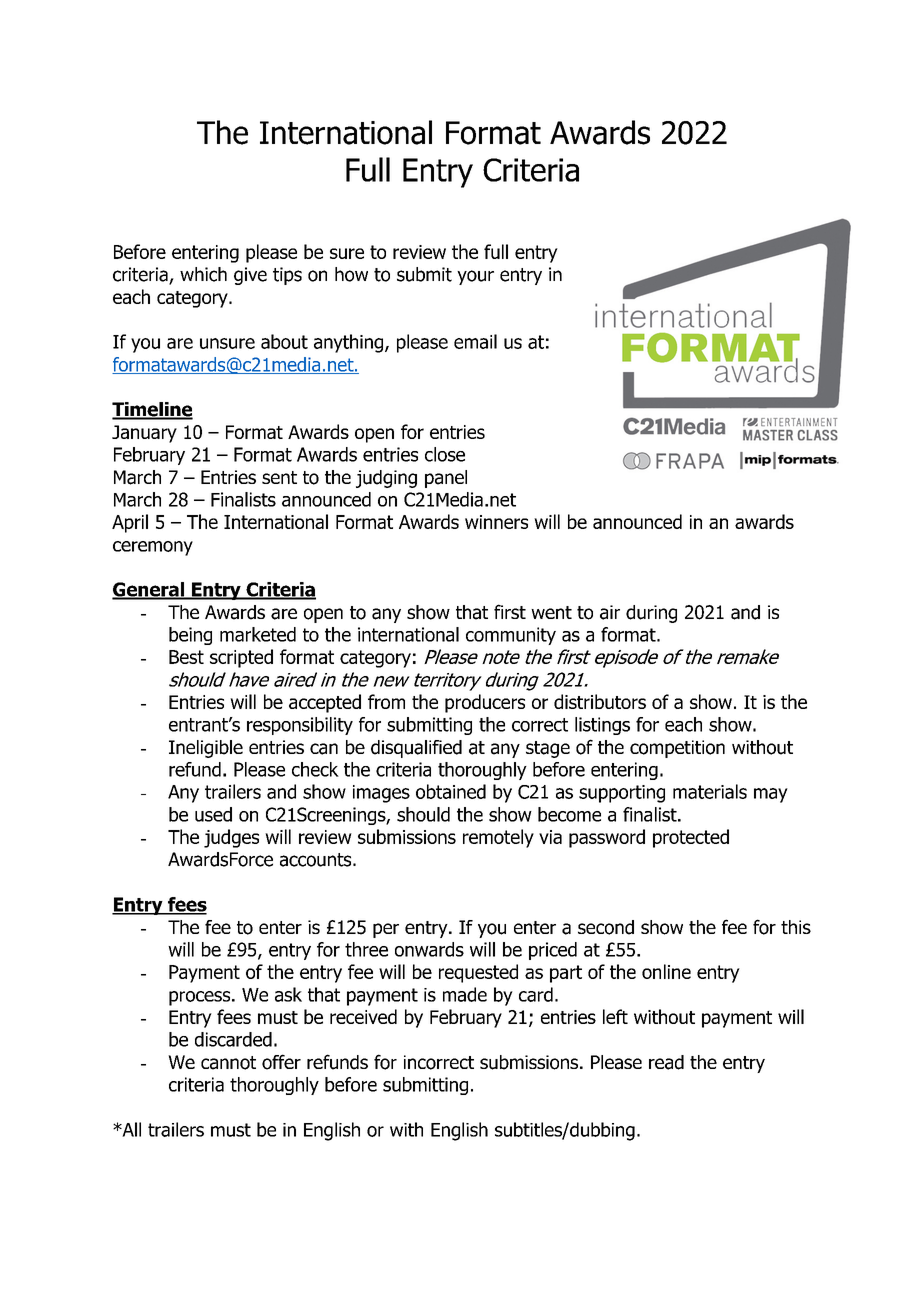 The width and height of the image is (924, 1308). What do you see at coordinates (153, 548) in the image?
I see `ceremony` at bounding box center [153, 548].
